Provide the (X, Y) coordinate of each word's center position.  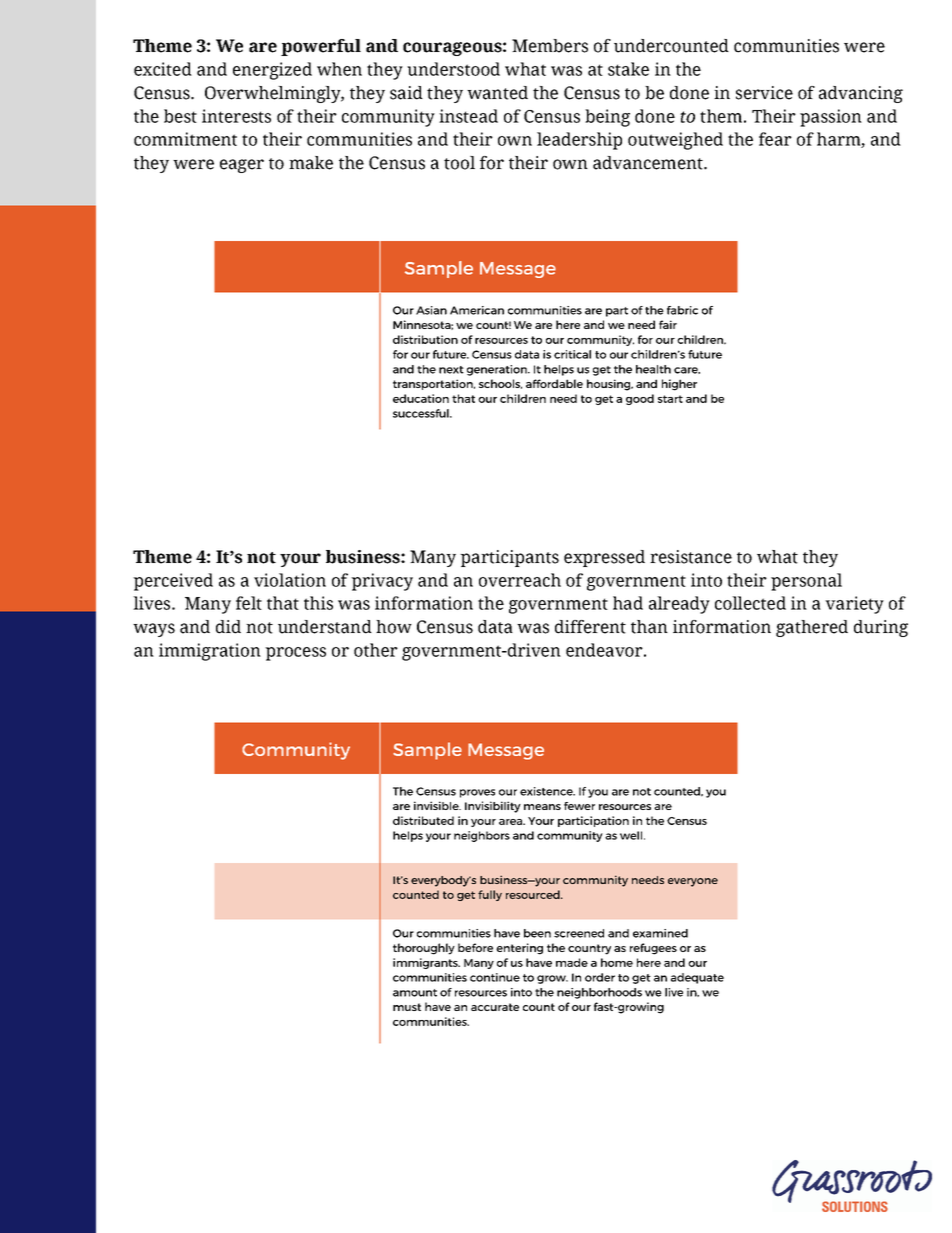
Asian (431, 310)
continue (495, 977)
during (881, 628)
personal (806, 582)
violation (290, 580)
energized (272, 71)
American (477, 310)
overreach (520, 580)
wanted (497, 93)
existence (547, 791)
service (764, 93)
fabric (682, 310)
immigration (210, 652)
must (407, 1007)
